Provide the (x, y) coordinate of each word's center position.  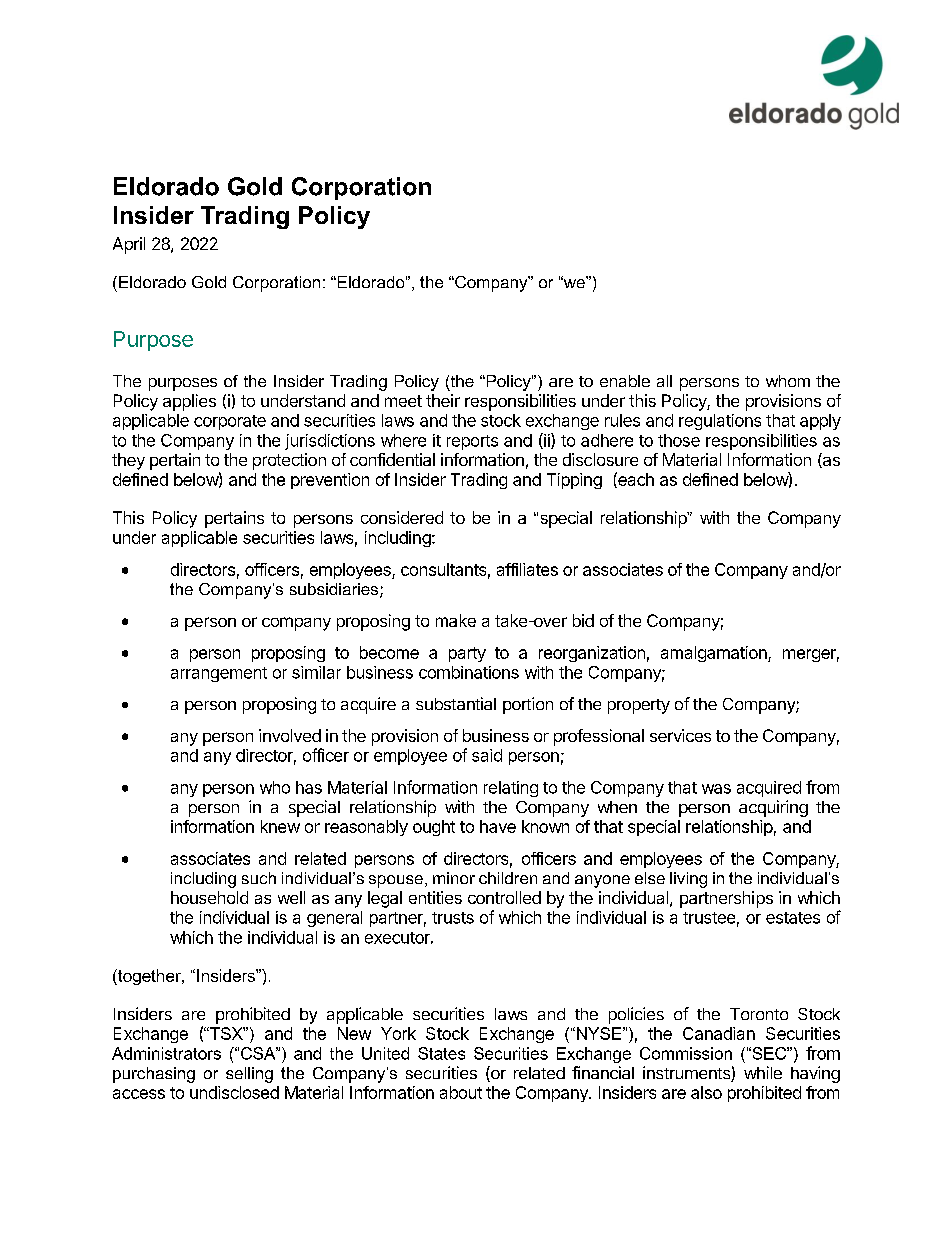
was (716, 789)
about (461, 1092)
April (129, 245)
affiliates (527, 569)
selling (249, 1075)
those (679, 440)
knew (280, 826)
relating (511, 789)
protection (289, 461)
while (763, 1072)
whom (788, 381)
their (443, 400)
